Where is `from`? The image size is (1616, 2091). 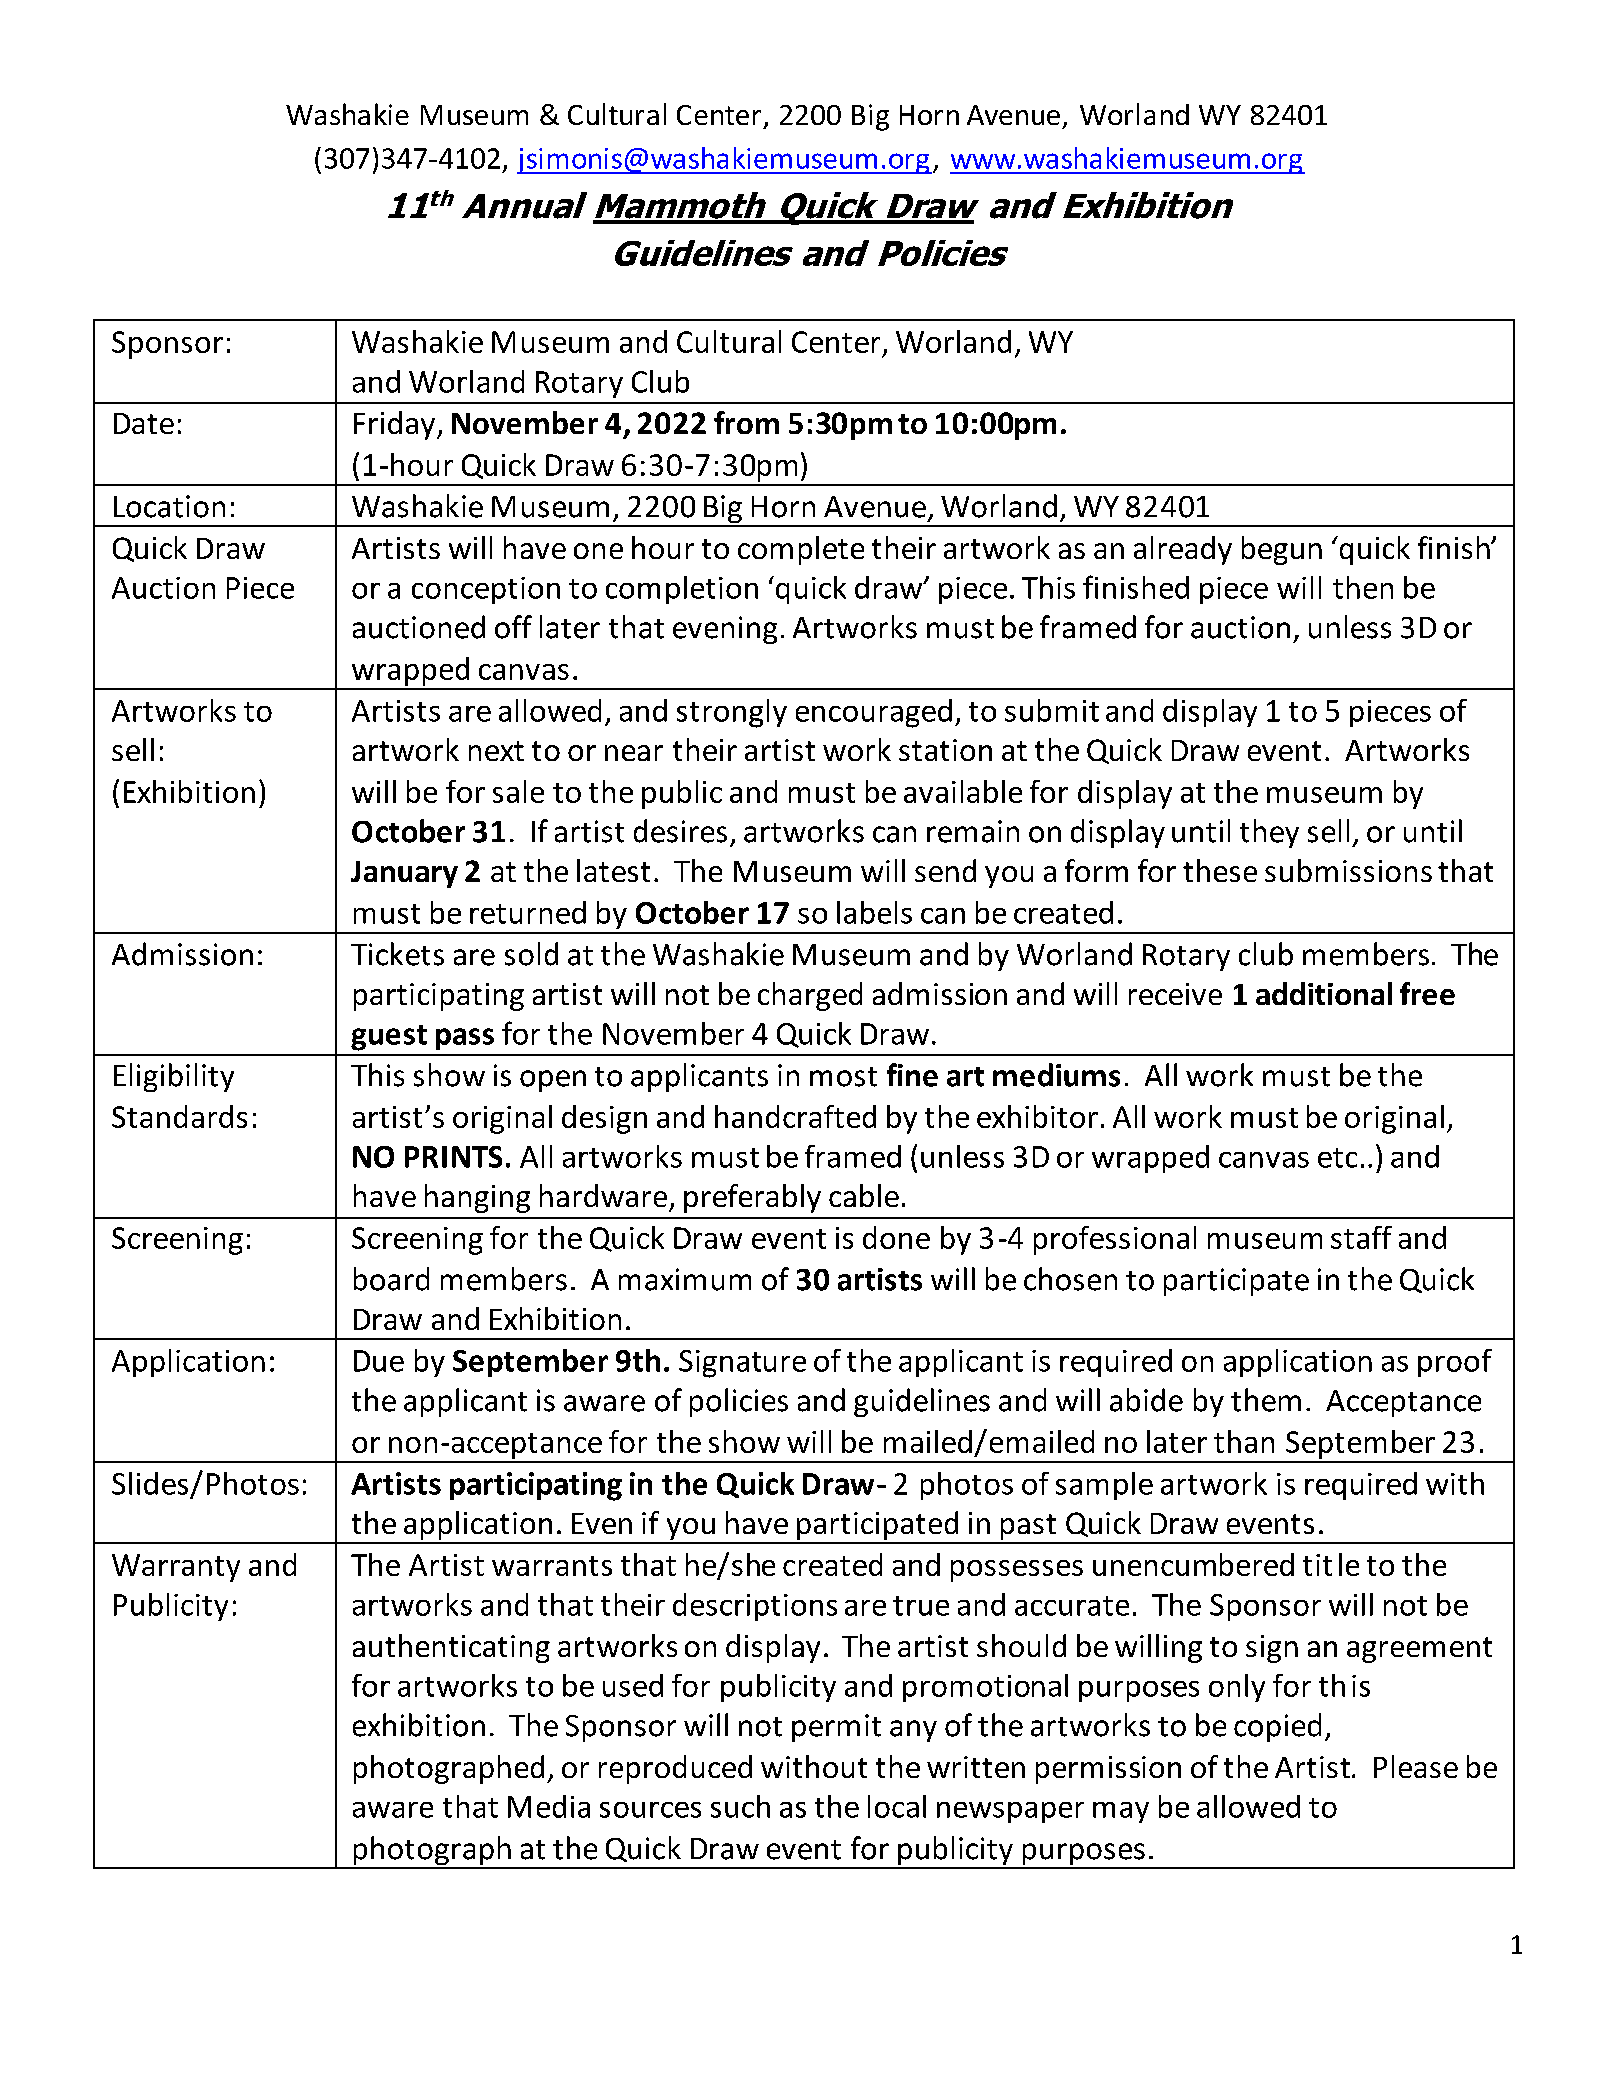 from is located at coordinates (746, 422).
